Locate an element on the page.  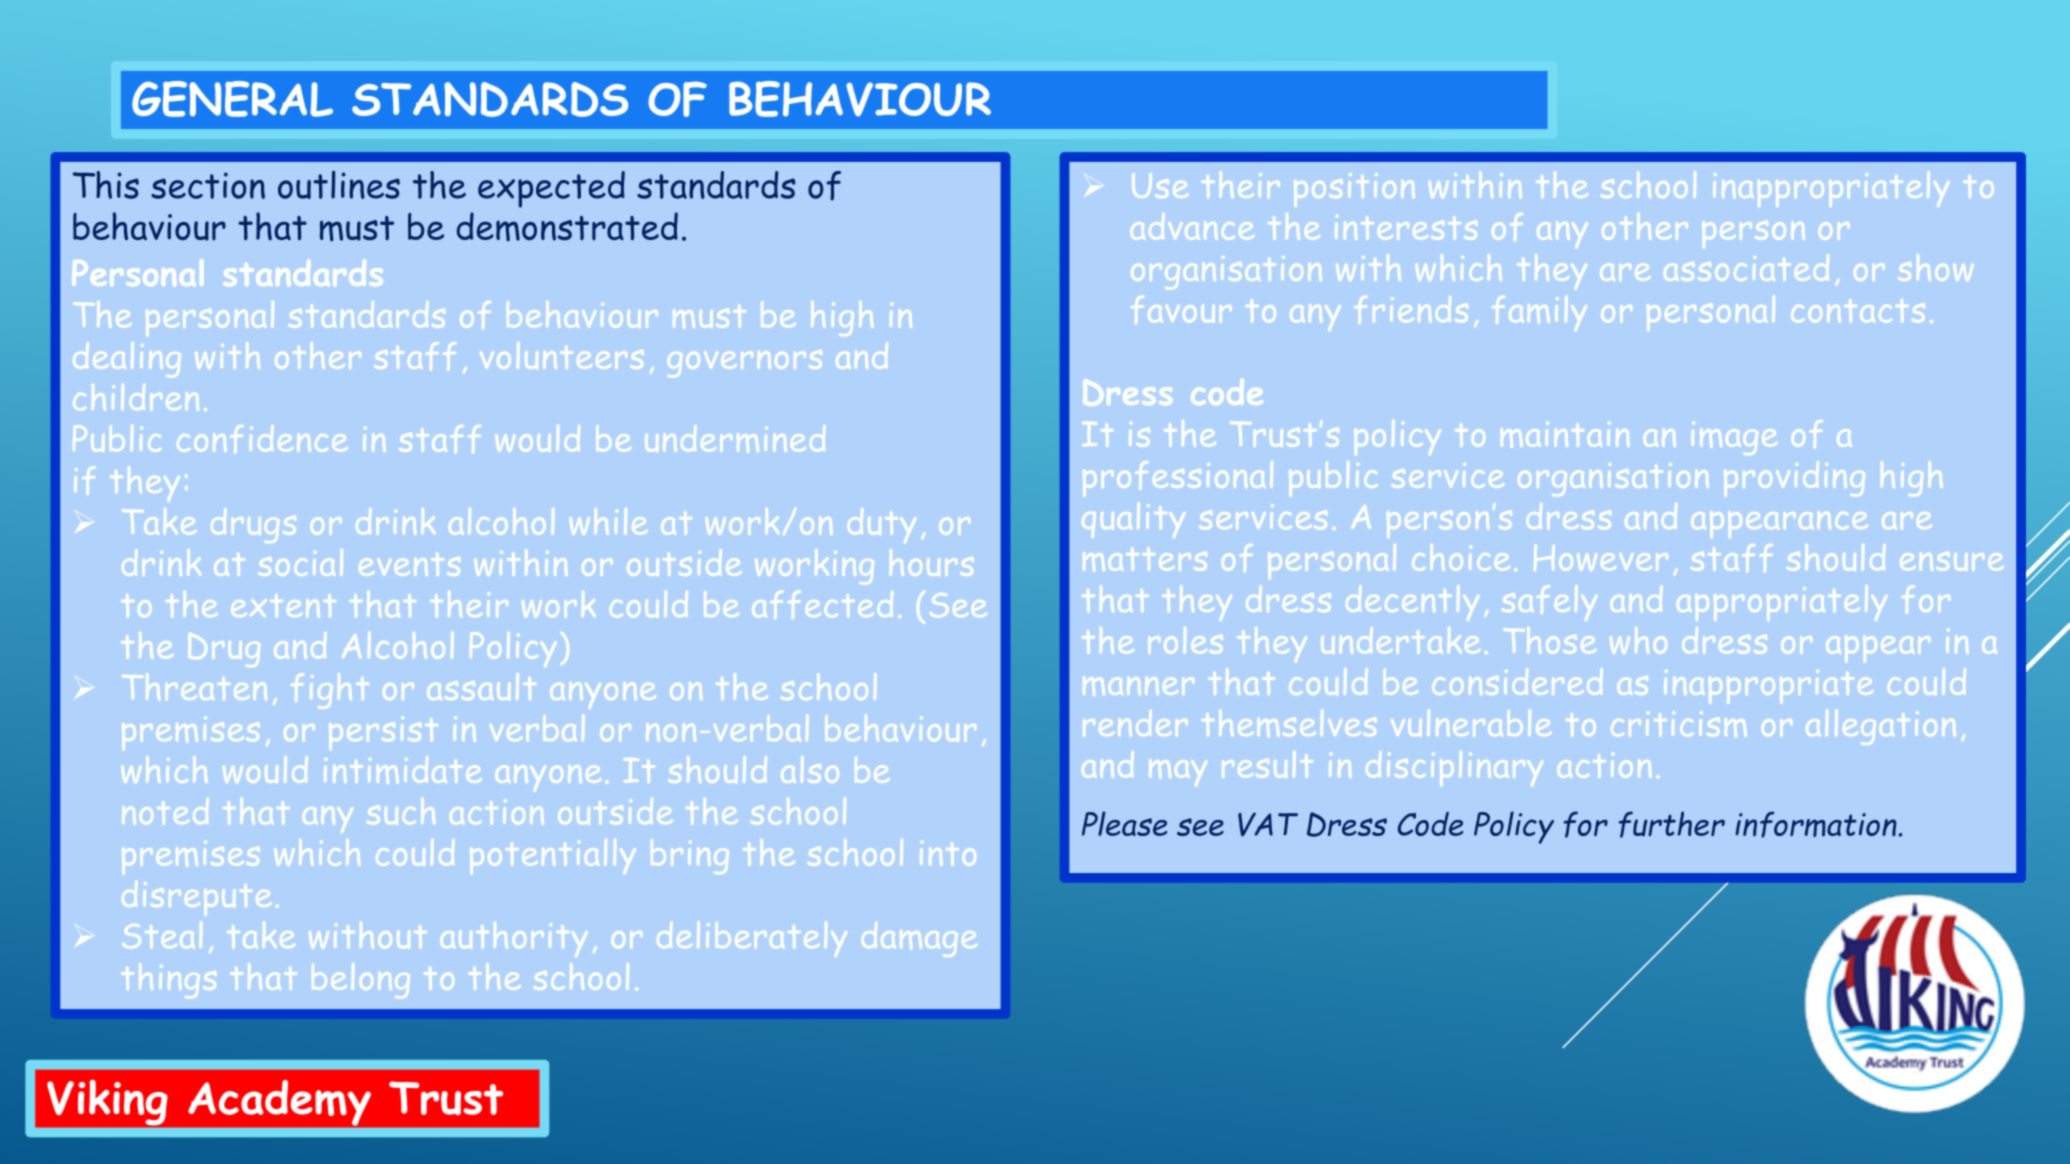
further is located at coordinates (1671, 824).
